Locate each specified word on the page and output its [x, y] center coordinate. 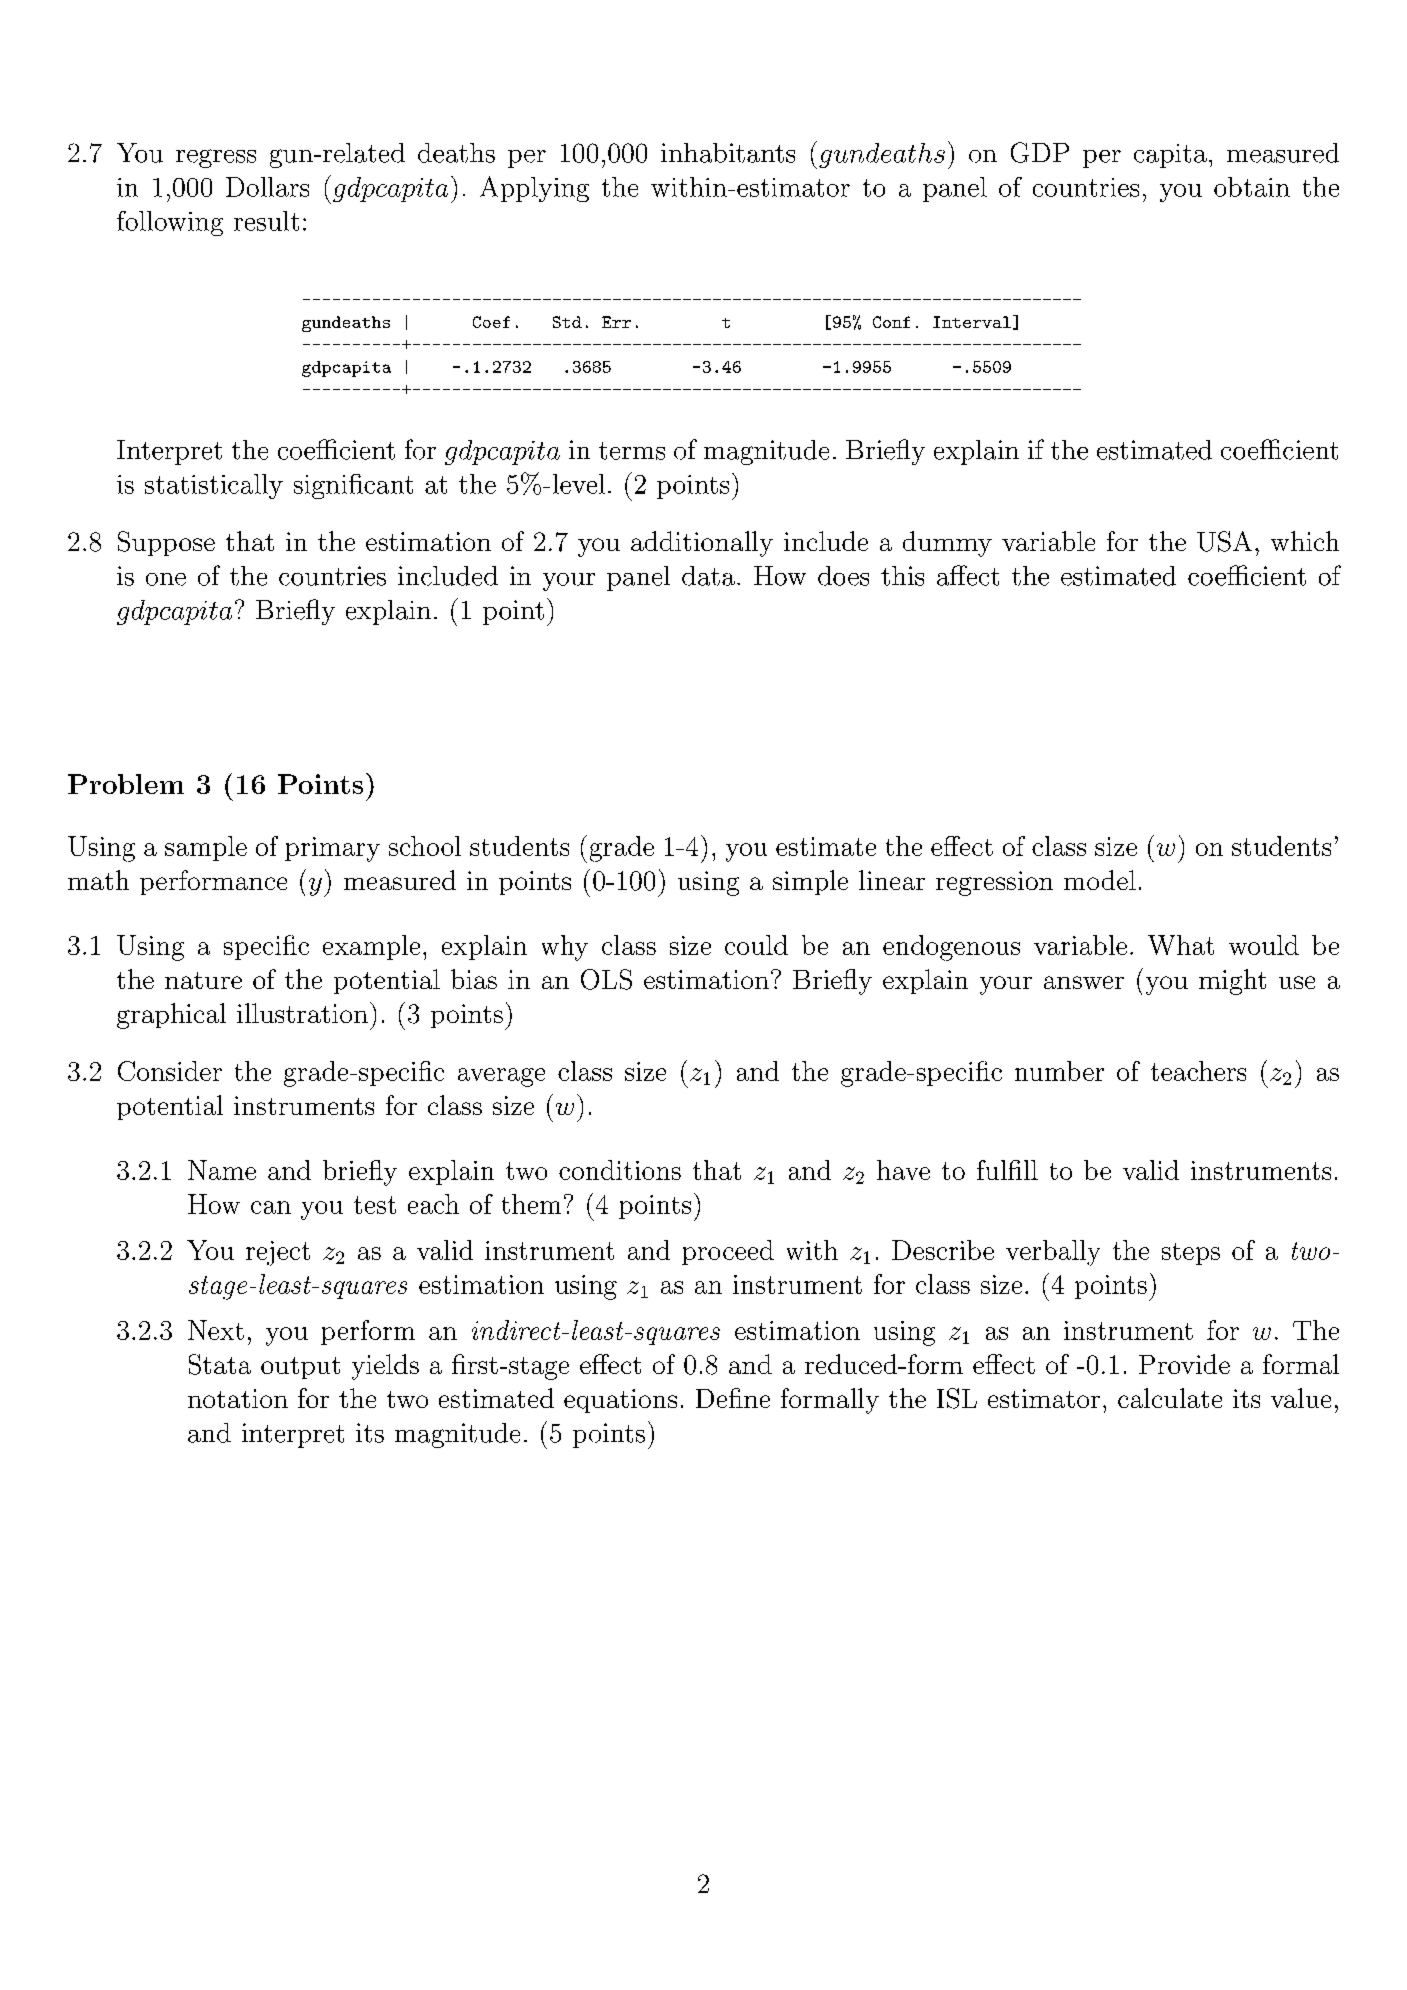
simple [810, 882]
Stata [220, 1364]
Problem [126, 784]
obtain [1252, 187]
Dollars [267, 187]
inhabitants [728, 153]
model [1100, 880]
